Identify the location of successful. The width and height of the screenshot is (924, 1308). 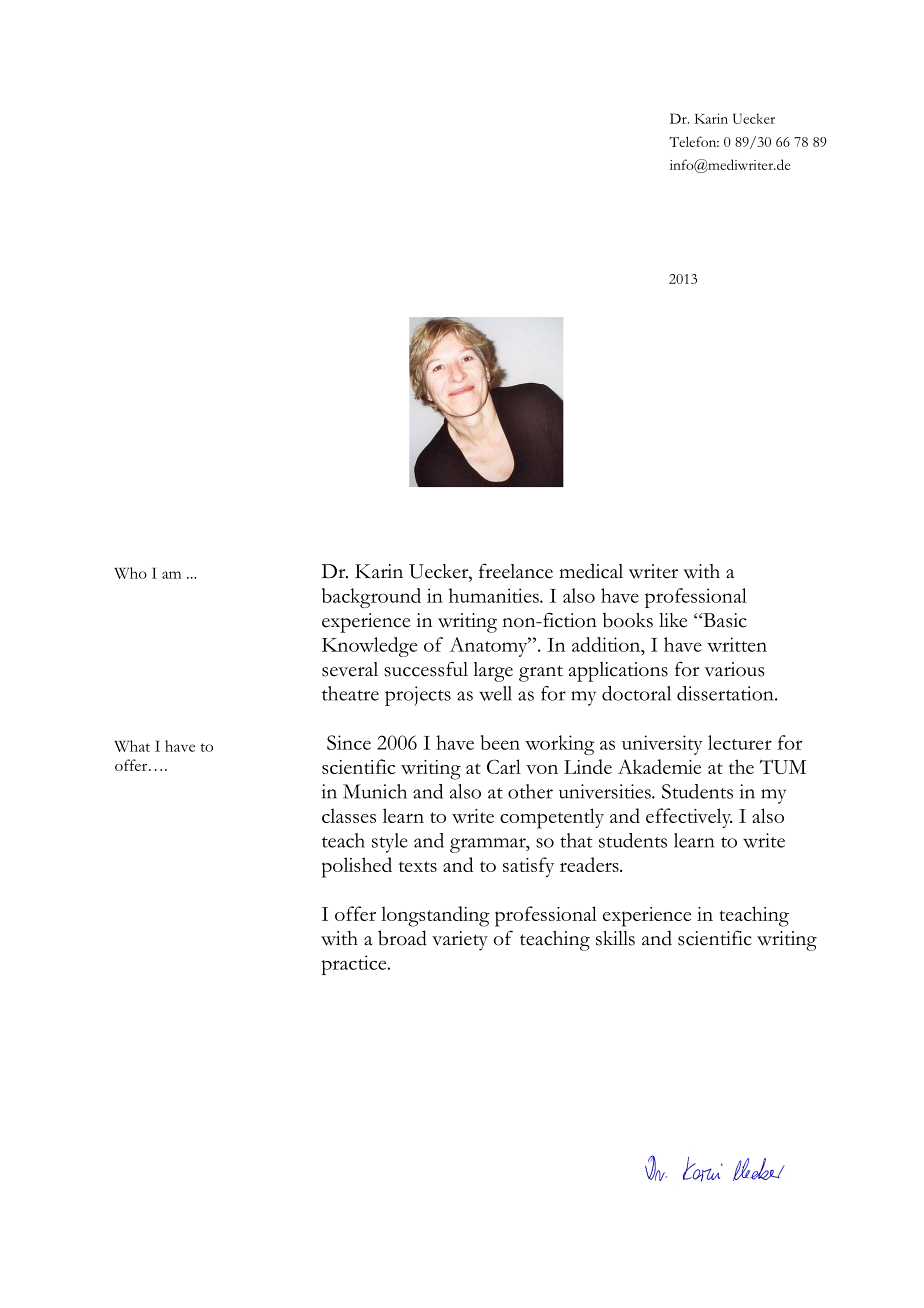
(426, 669).
